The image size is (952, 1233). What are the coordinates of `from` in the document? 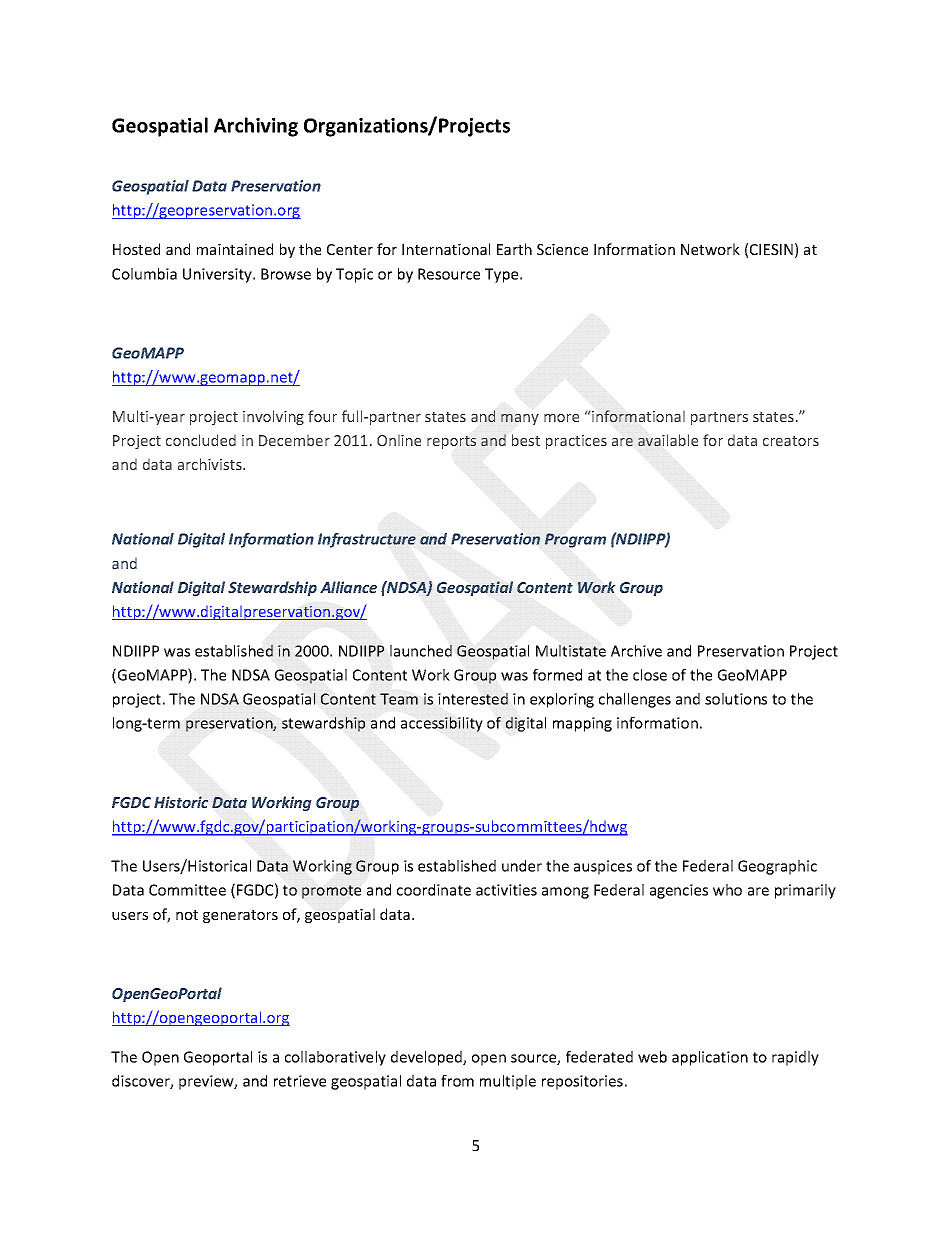 It's located at (457, 1081).
